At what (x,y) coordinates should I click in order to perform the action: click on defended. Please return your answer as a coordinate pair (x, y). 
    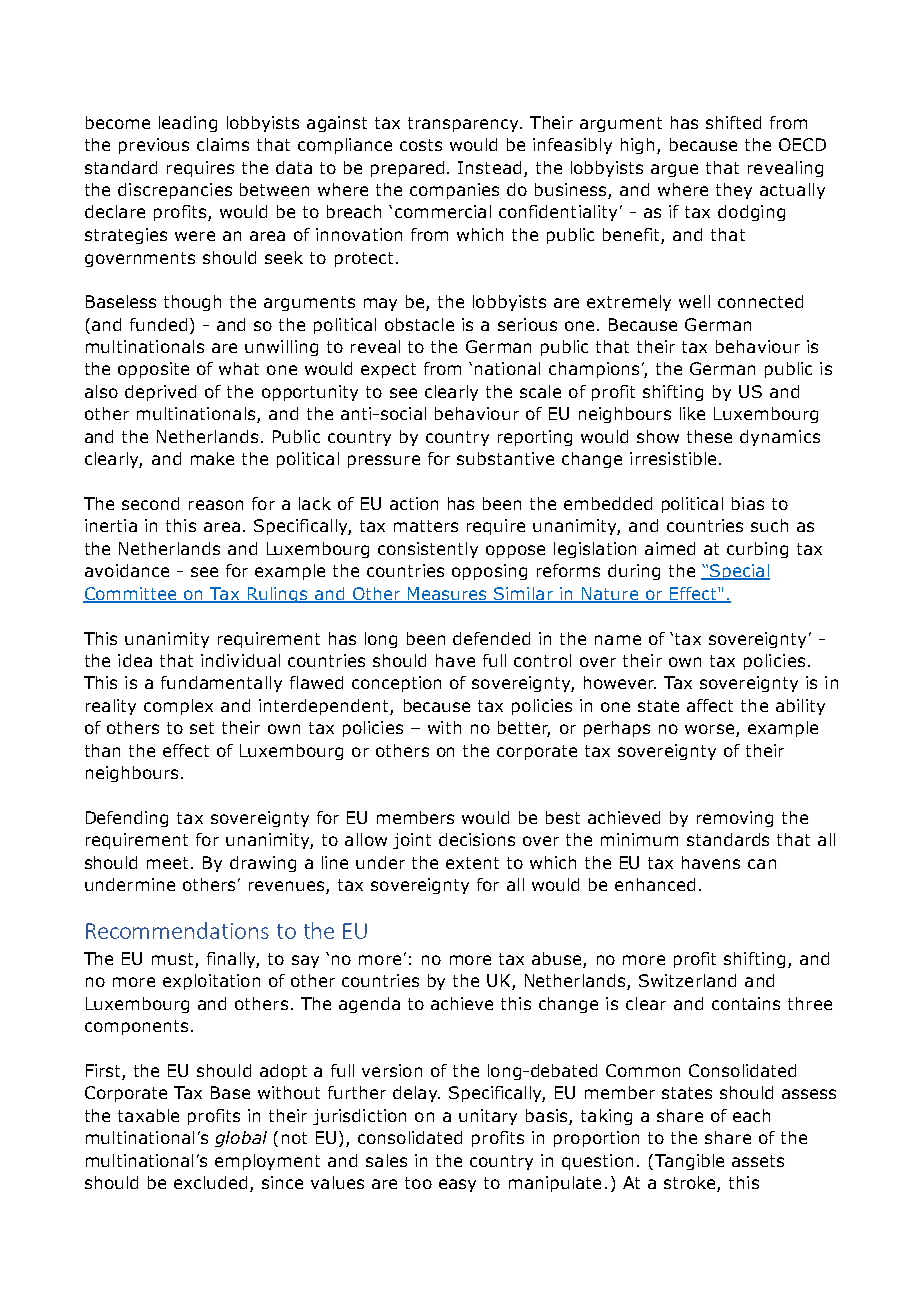
    Looking at the image, I should click on (491, 638).
